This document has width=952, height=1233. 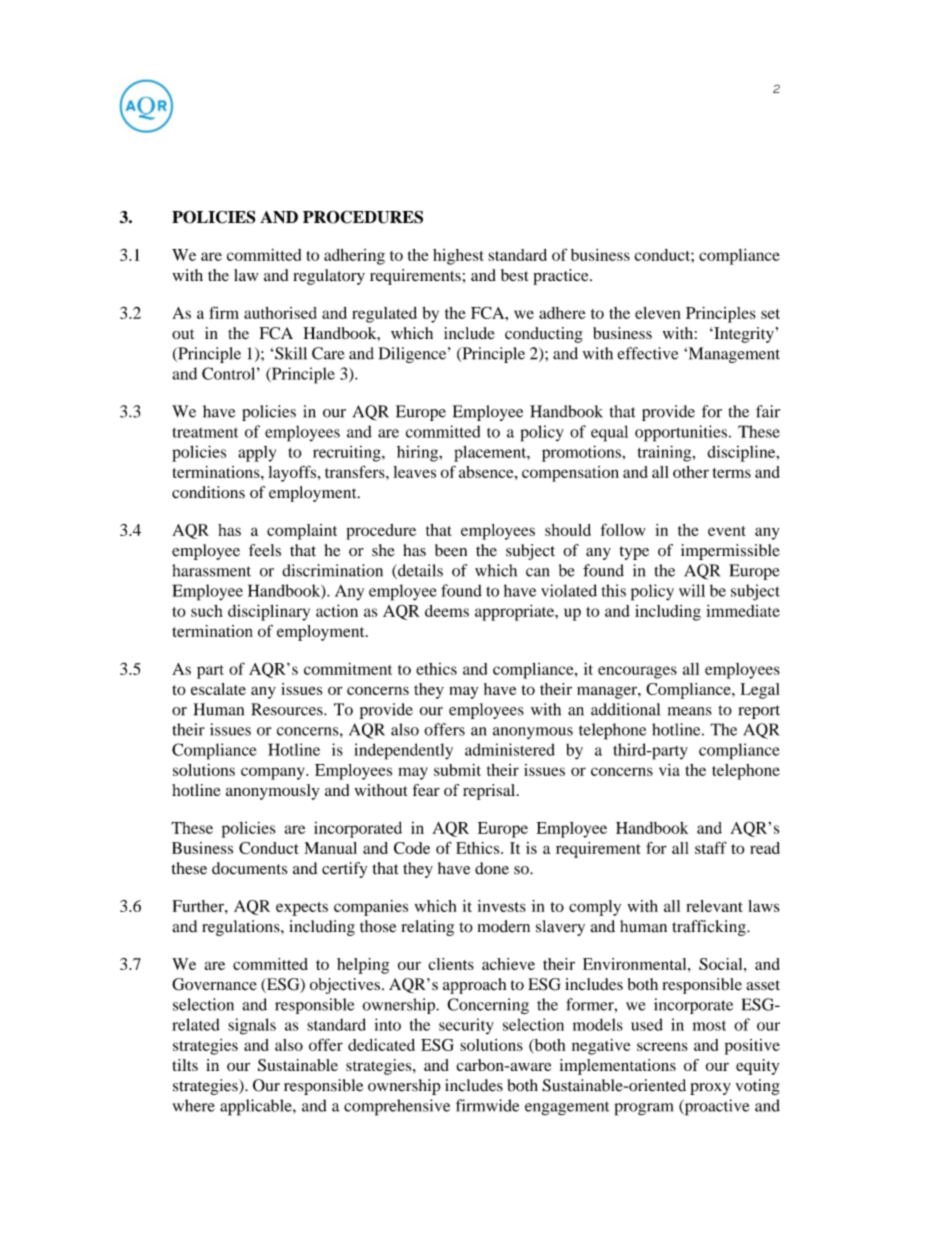 What do you see at coordinates (280, 313) in the document?
I see `authorised` at bounding box center [280, 313].
